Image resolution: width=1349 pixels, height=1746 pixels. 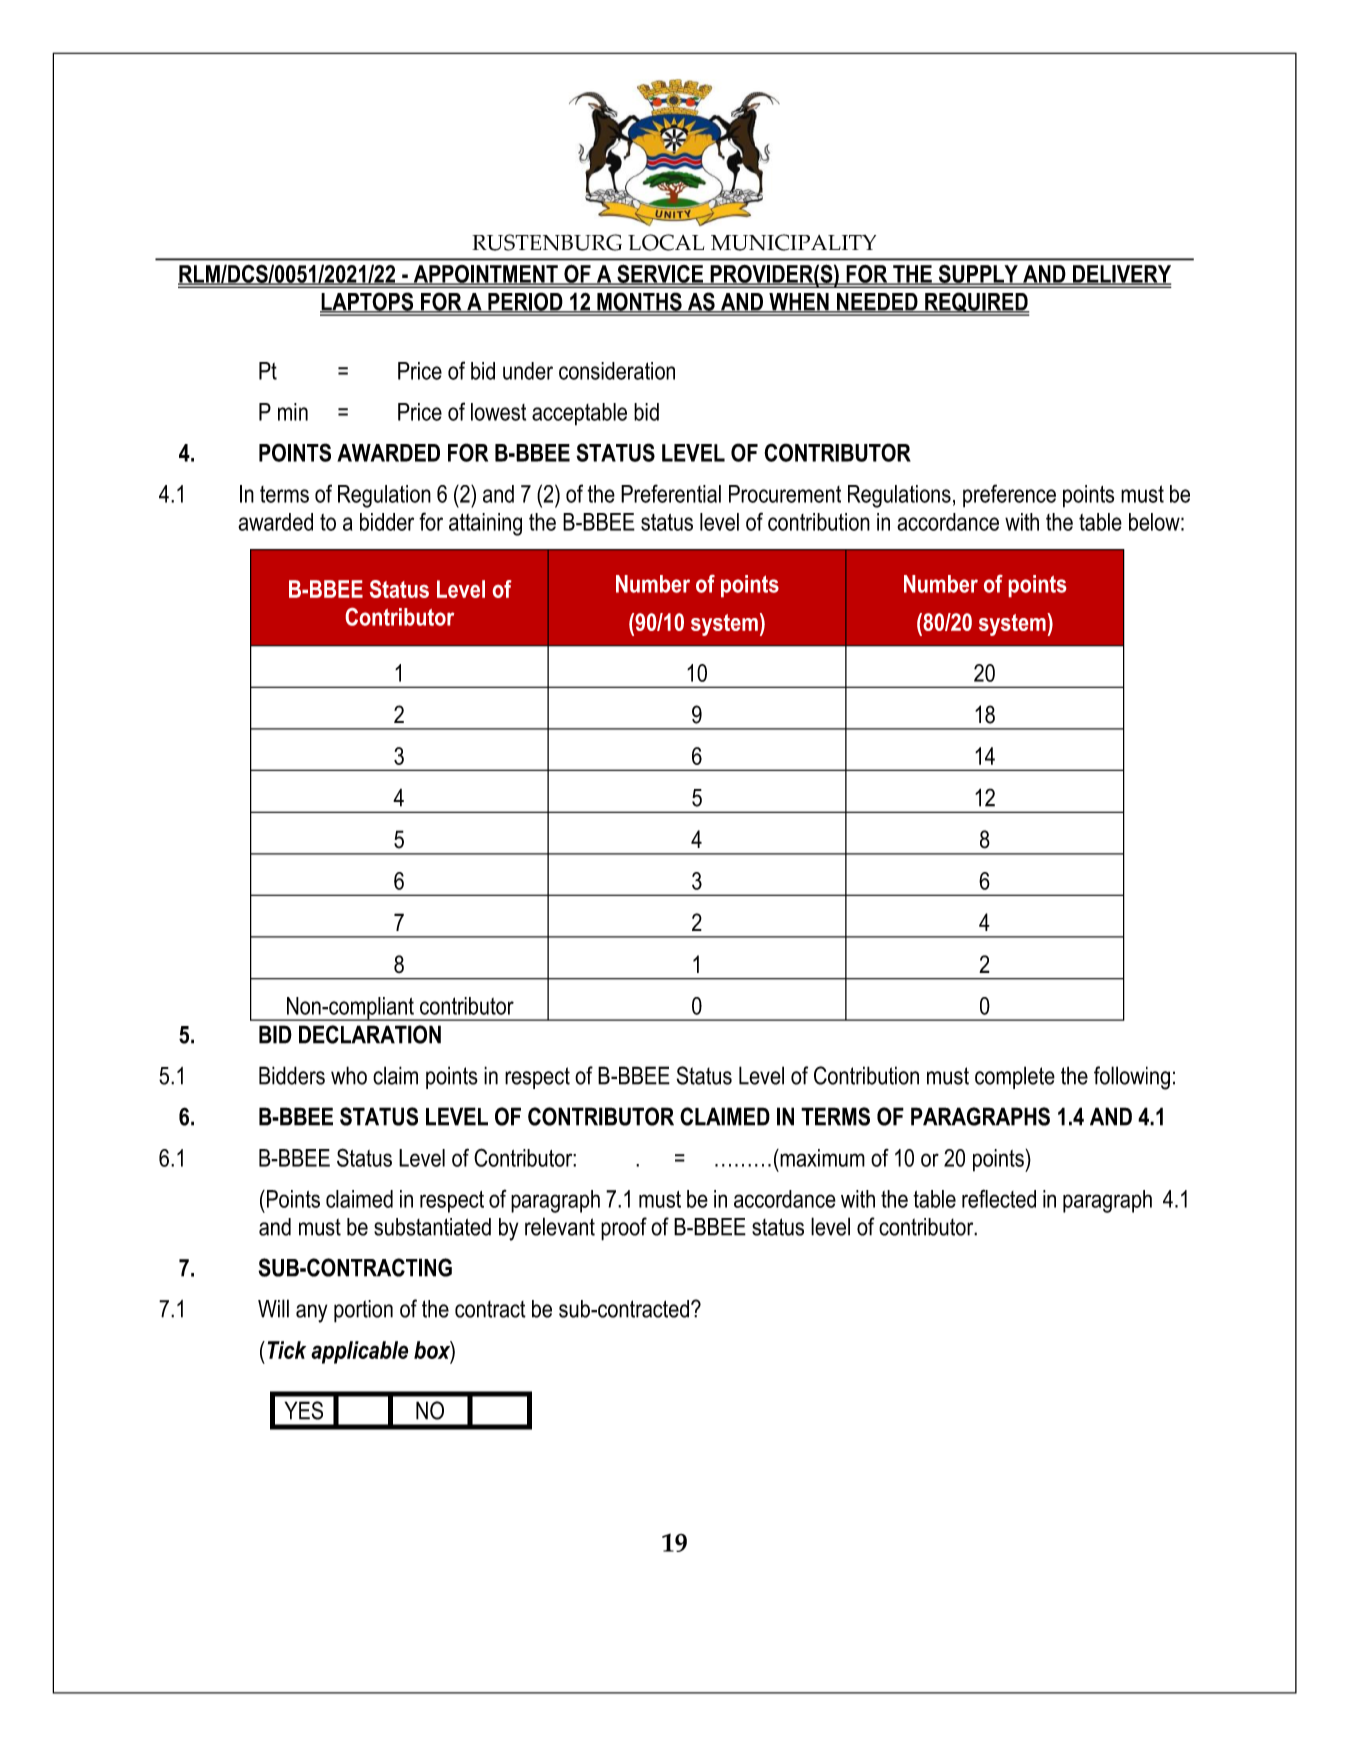 What do you see at coordinates (1015, 1077) in the screenshot?
I see `complete` at bounding box center [1015, 1077].
